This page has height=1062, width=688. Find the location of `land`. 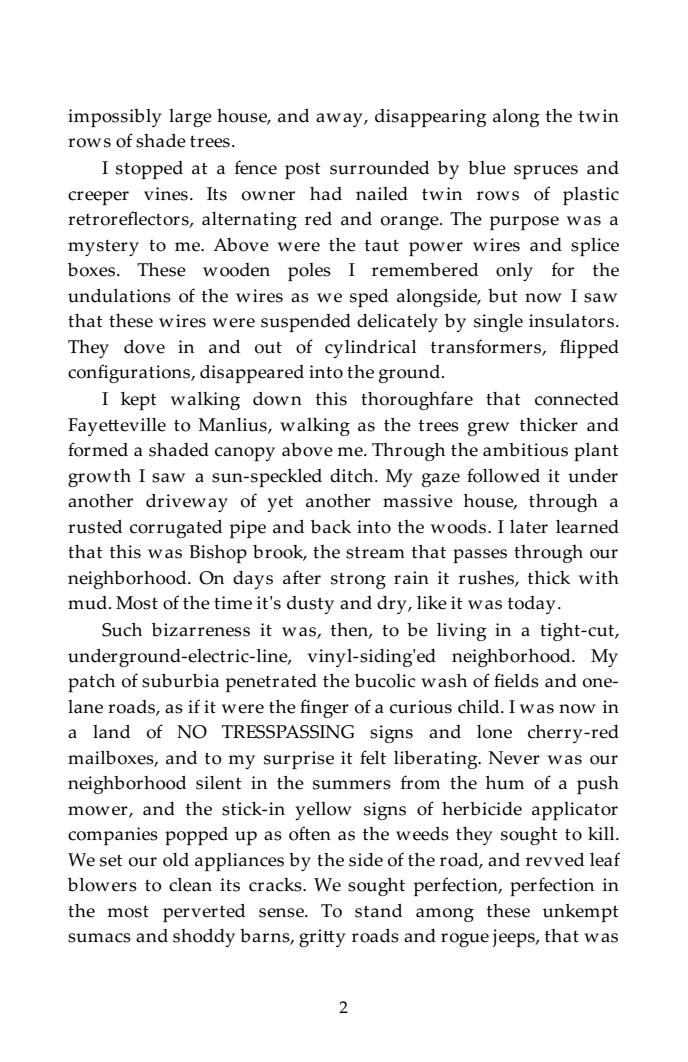

land is located at coordinates (111, 732).
